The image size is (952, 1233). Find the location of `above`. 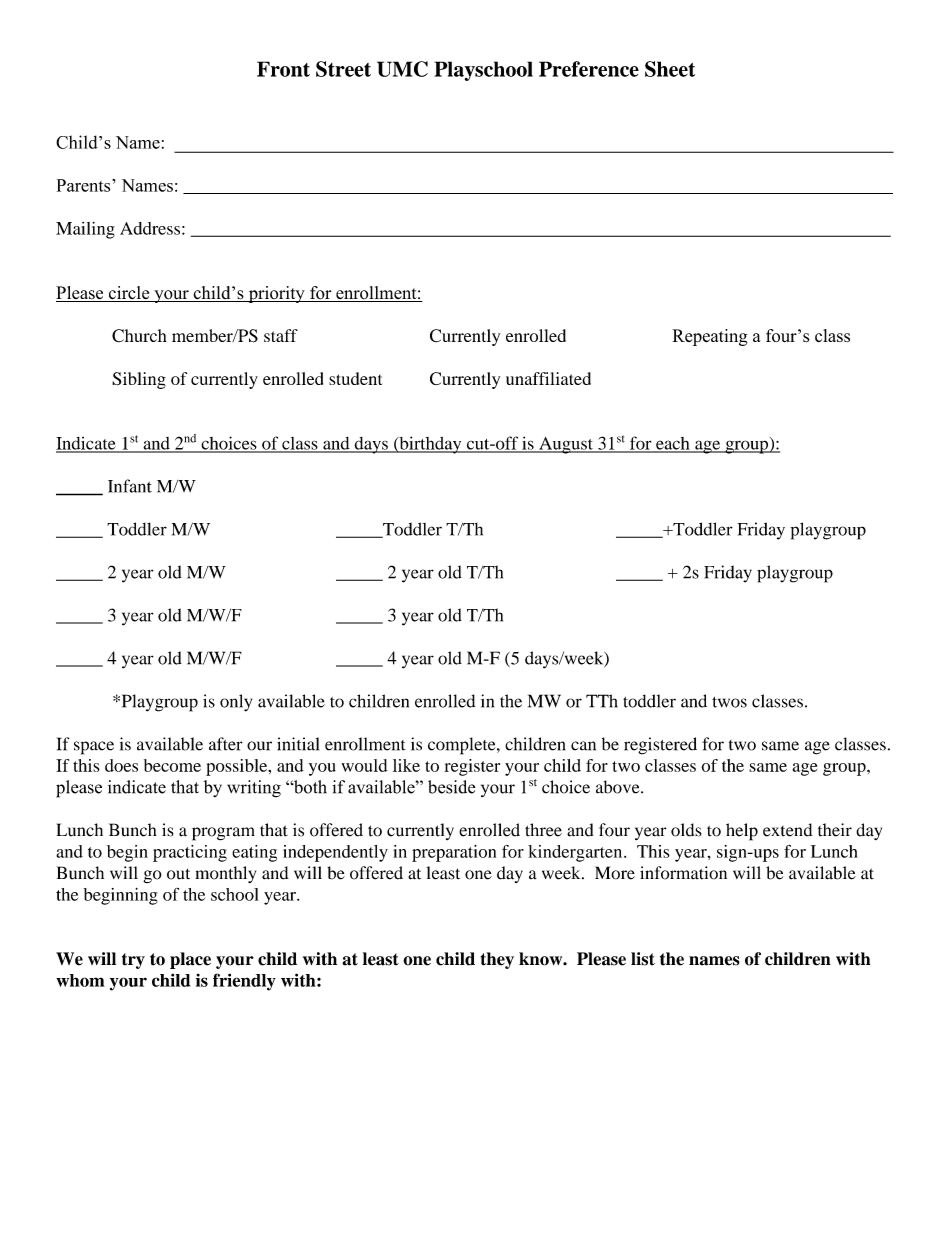

above is located at coordinates (619, 787).
